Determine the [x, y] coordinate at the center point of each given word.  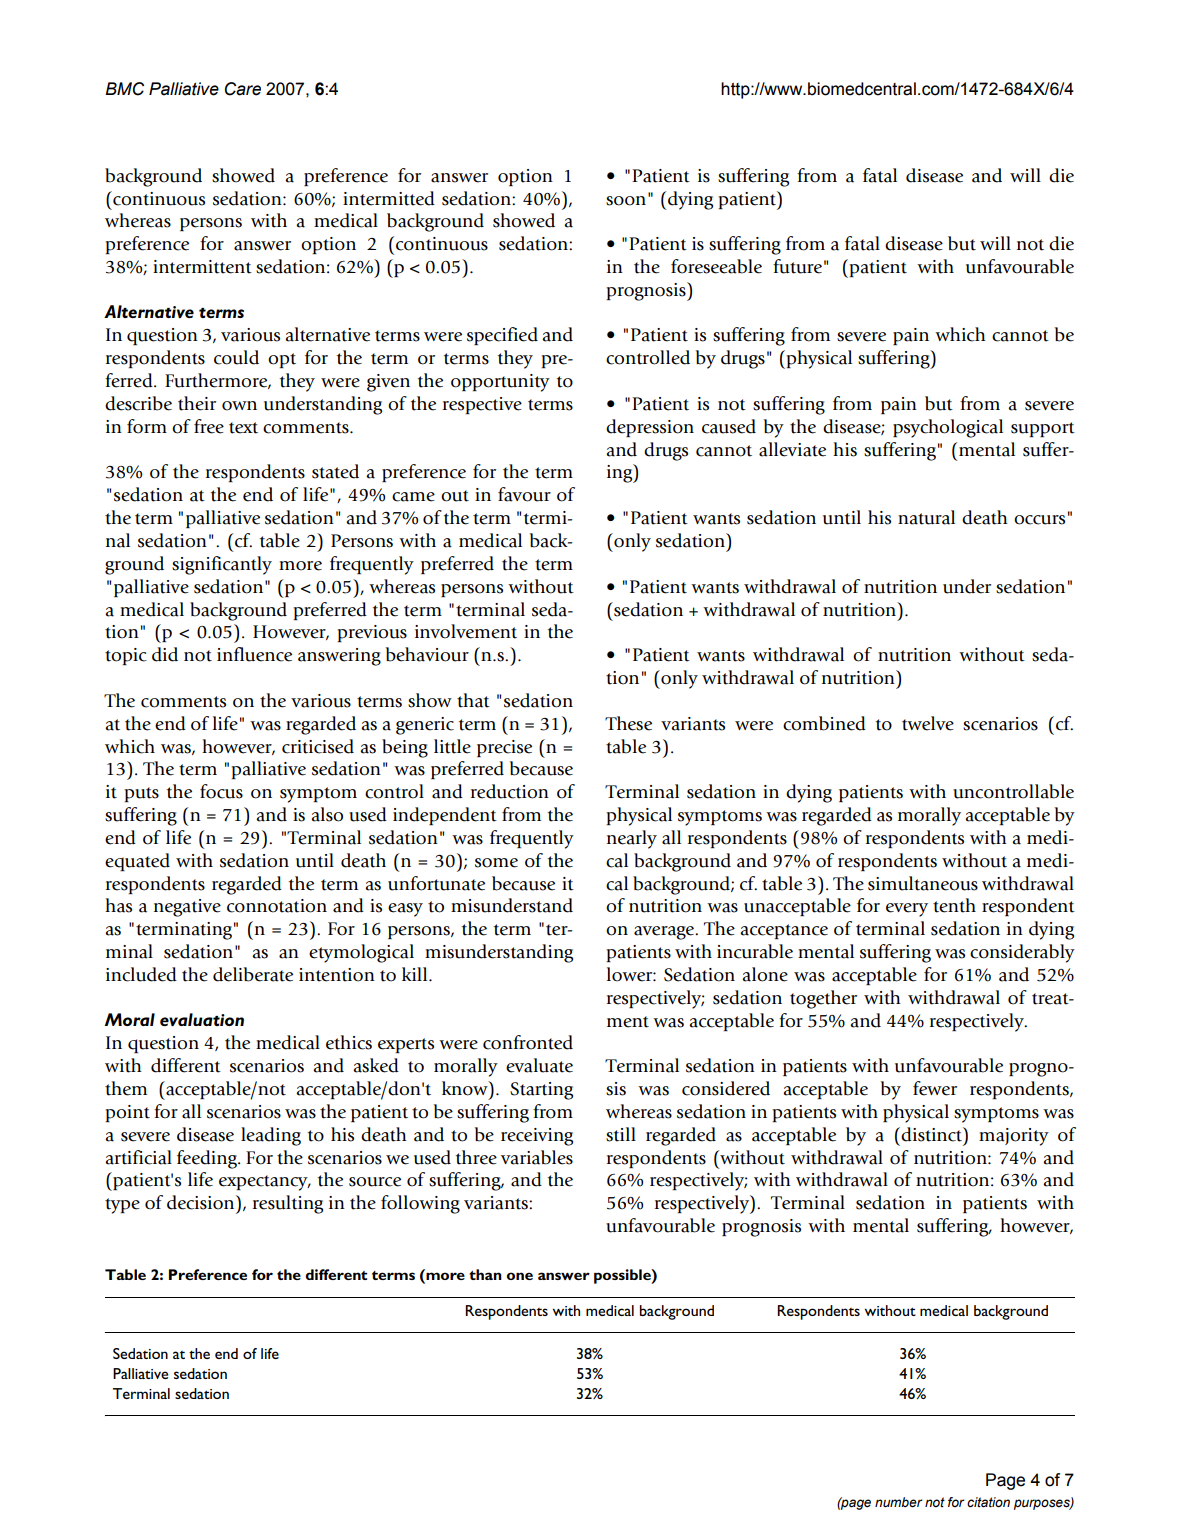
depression [650, 428]
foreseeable [716, 266]
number [899, 1502]
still [621, 1134]
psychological [948, 428]
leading [271, 1136]
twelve [928, 723]
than [485, 1274]
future [797, 266]
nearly [632, 839]
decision [202, 1202]
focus [221, 791]
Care [243, 89]
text [243, 428]
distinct [933, 1134]
